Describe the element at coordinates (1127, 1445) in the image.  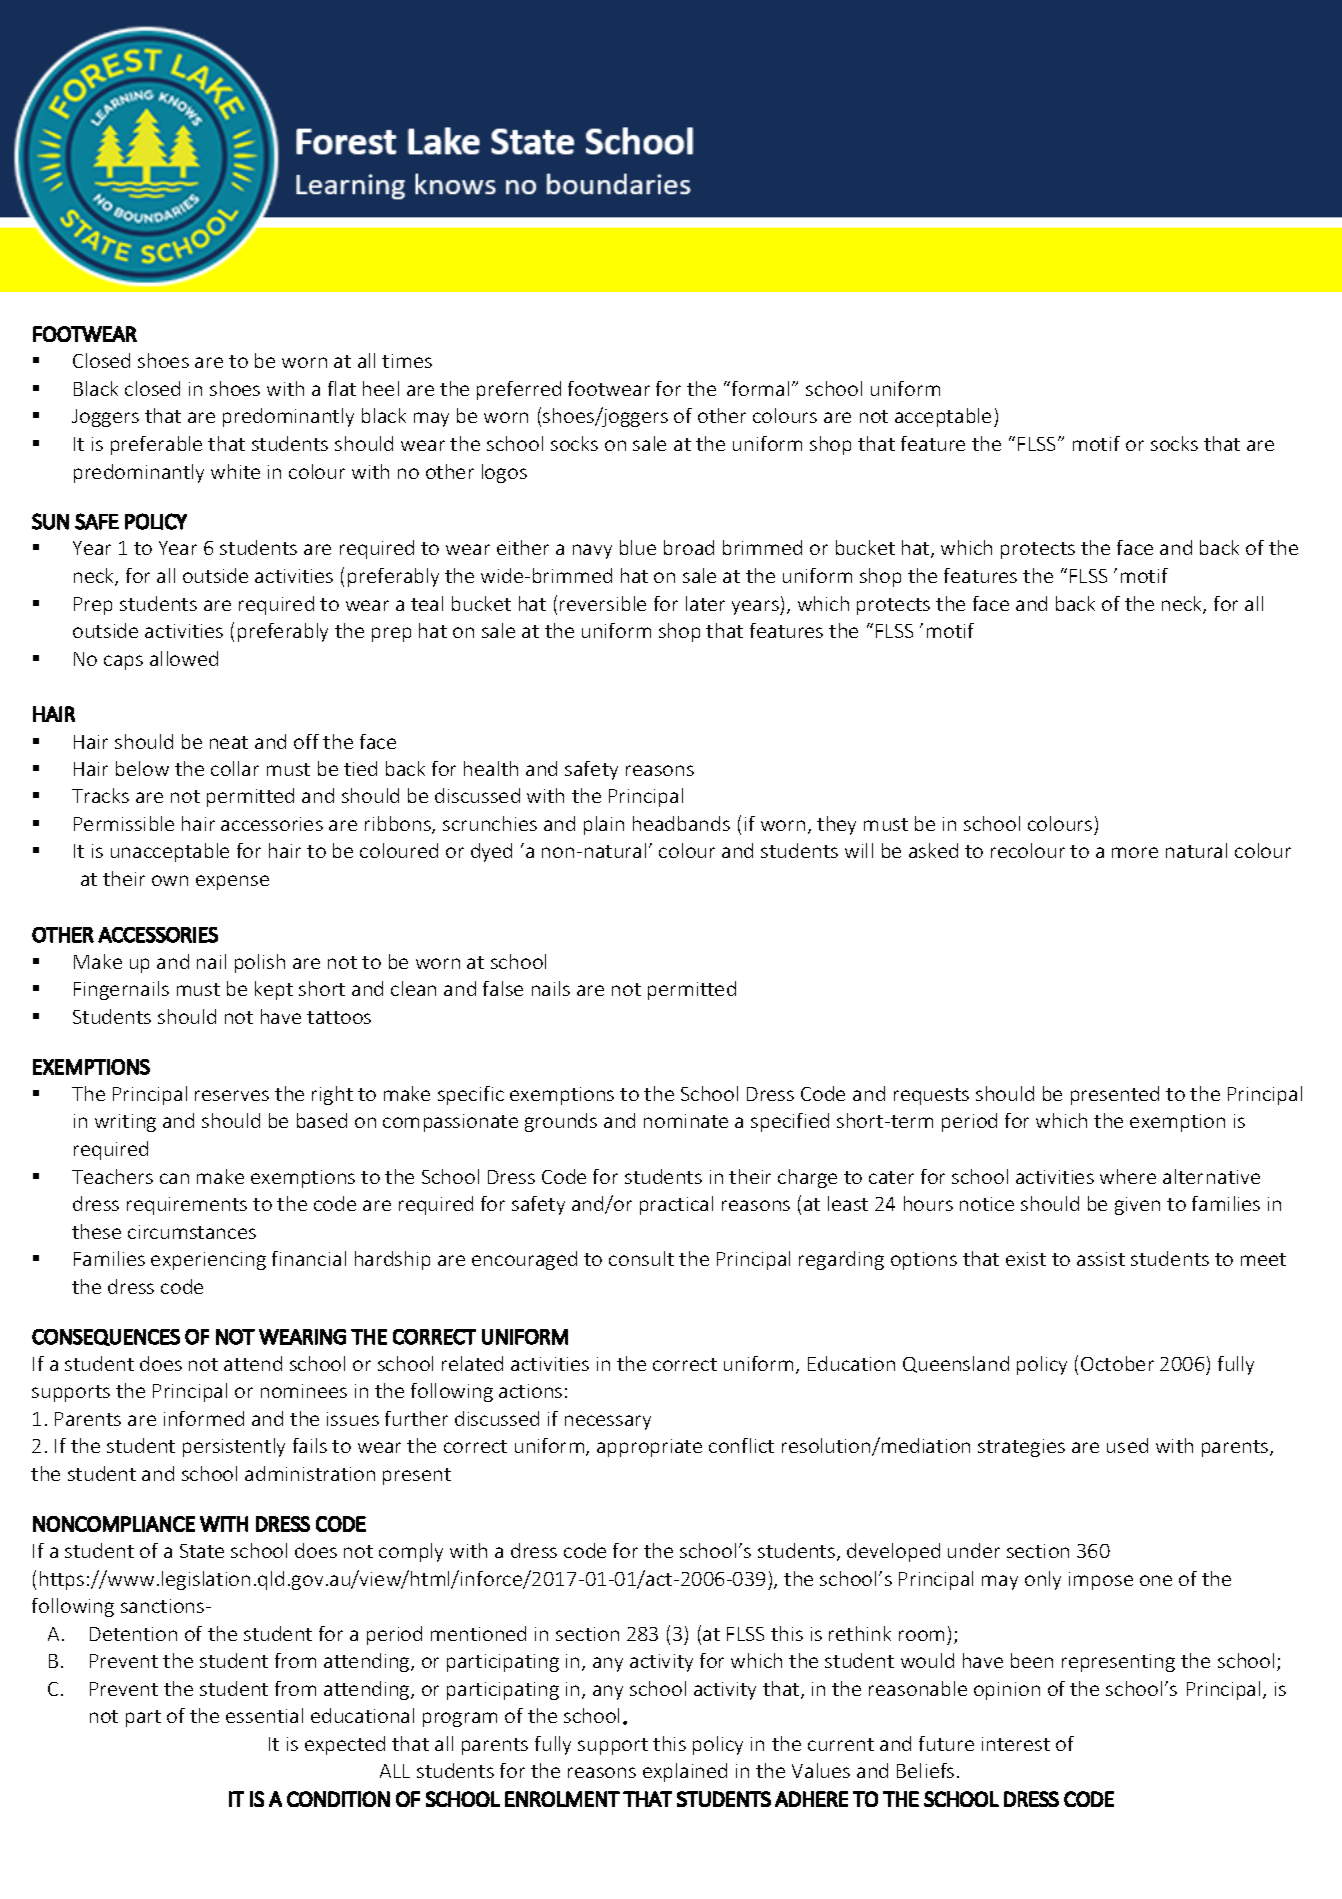
I see `used` at that location.
